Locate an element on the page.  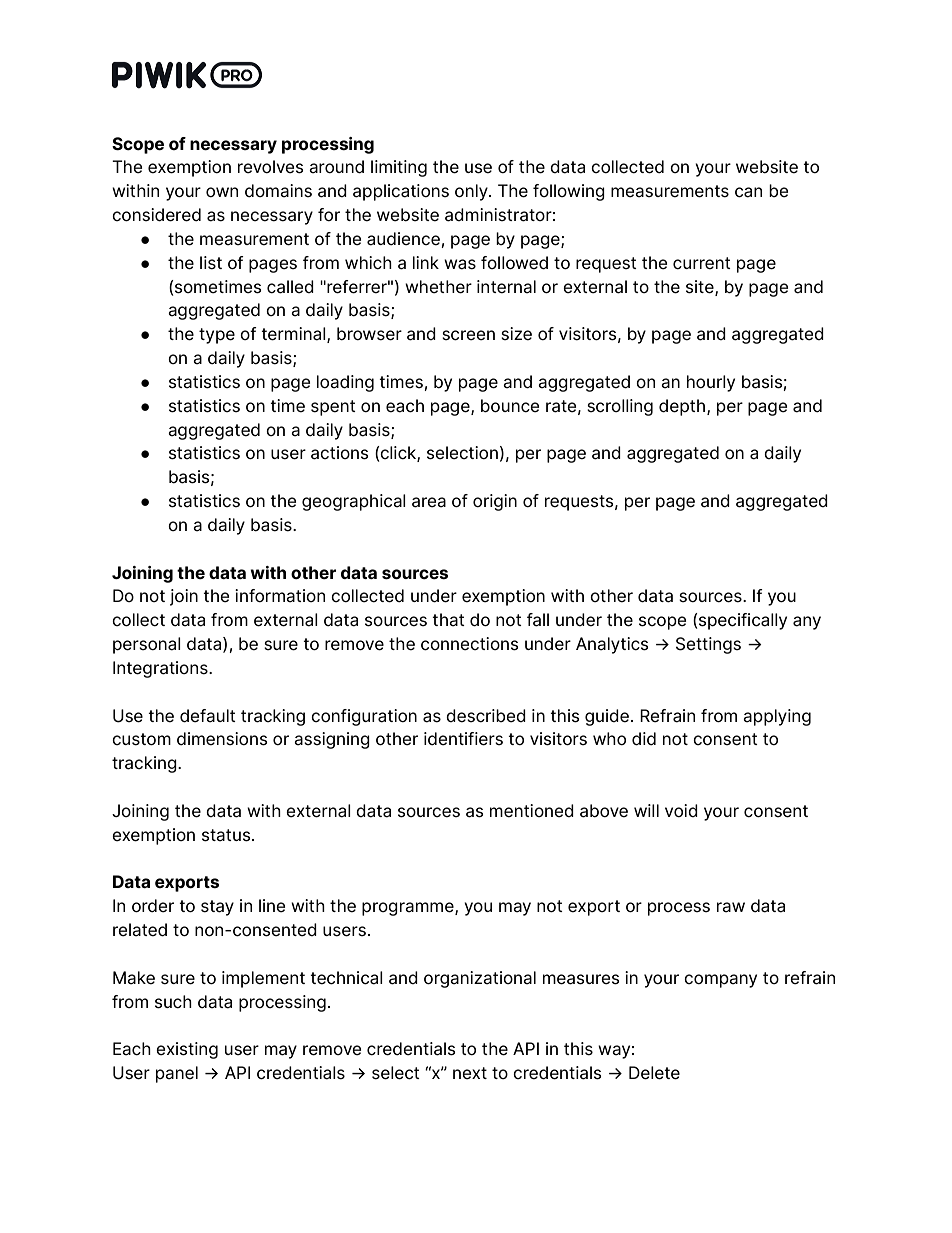
that is located at coordinates (448, 620).
